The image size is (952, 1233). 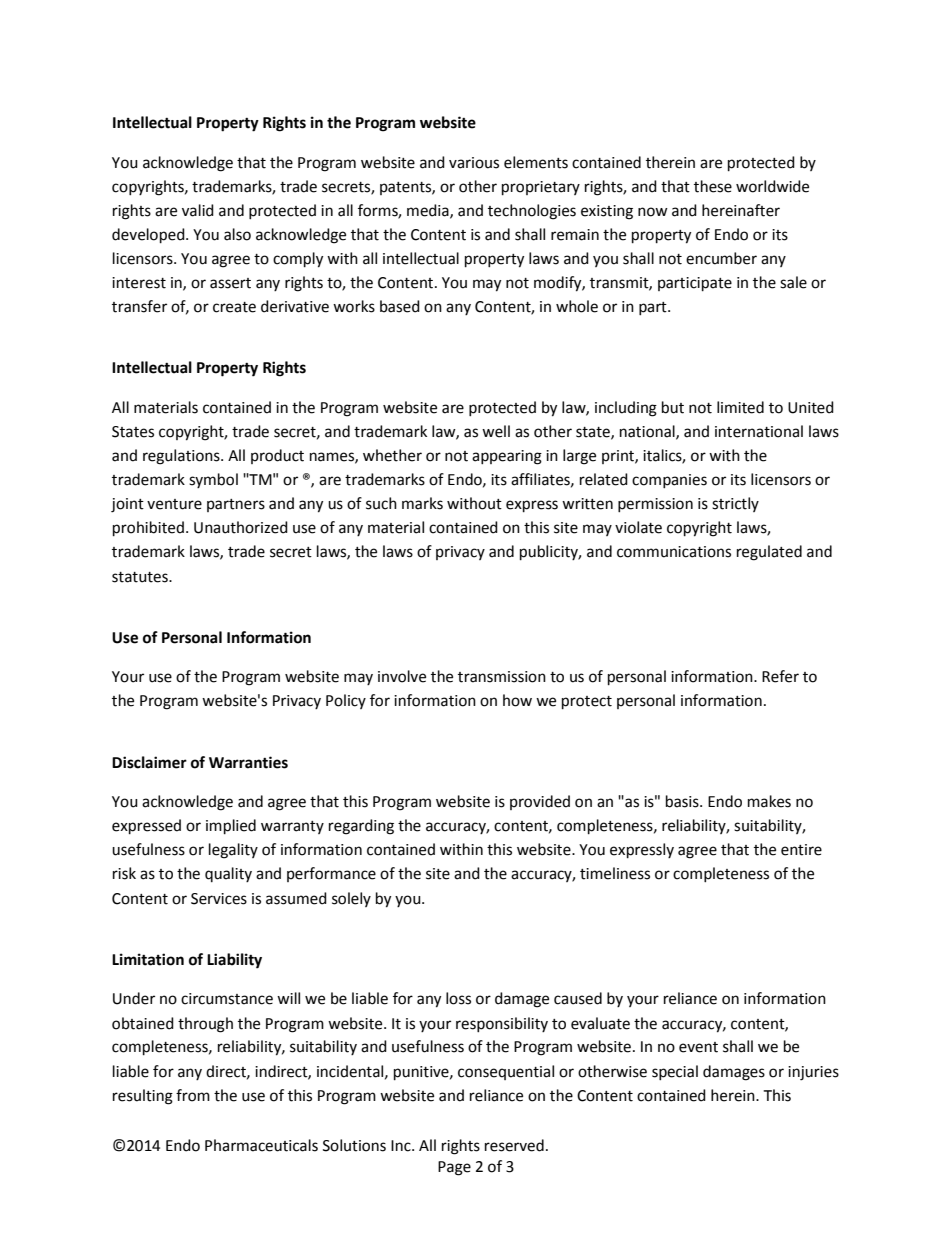 I want to click on transmission, so click(x=502, y=677).
